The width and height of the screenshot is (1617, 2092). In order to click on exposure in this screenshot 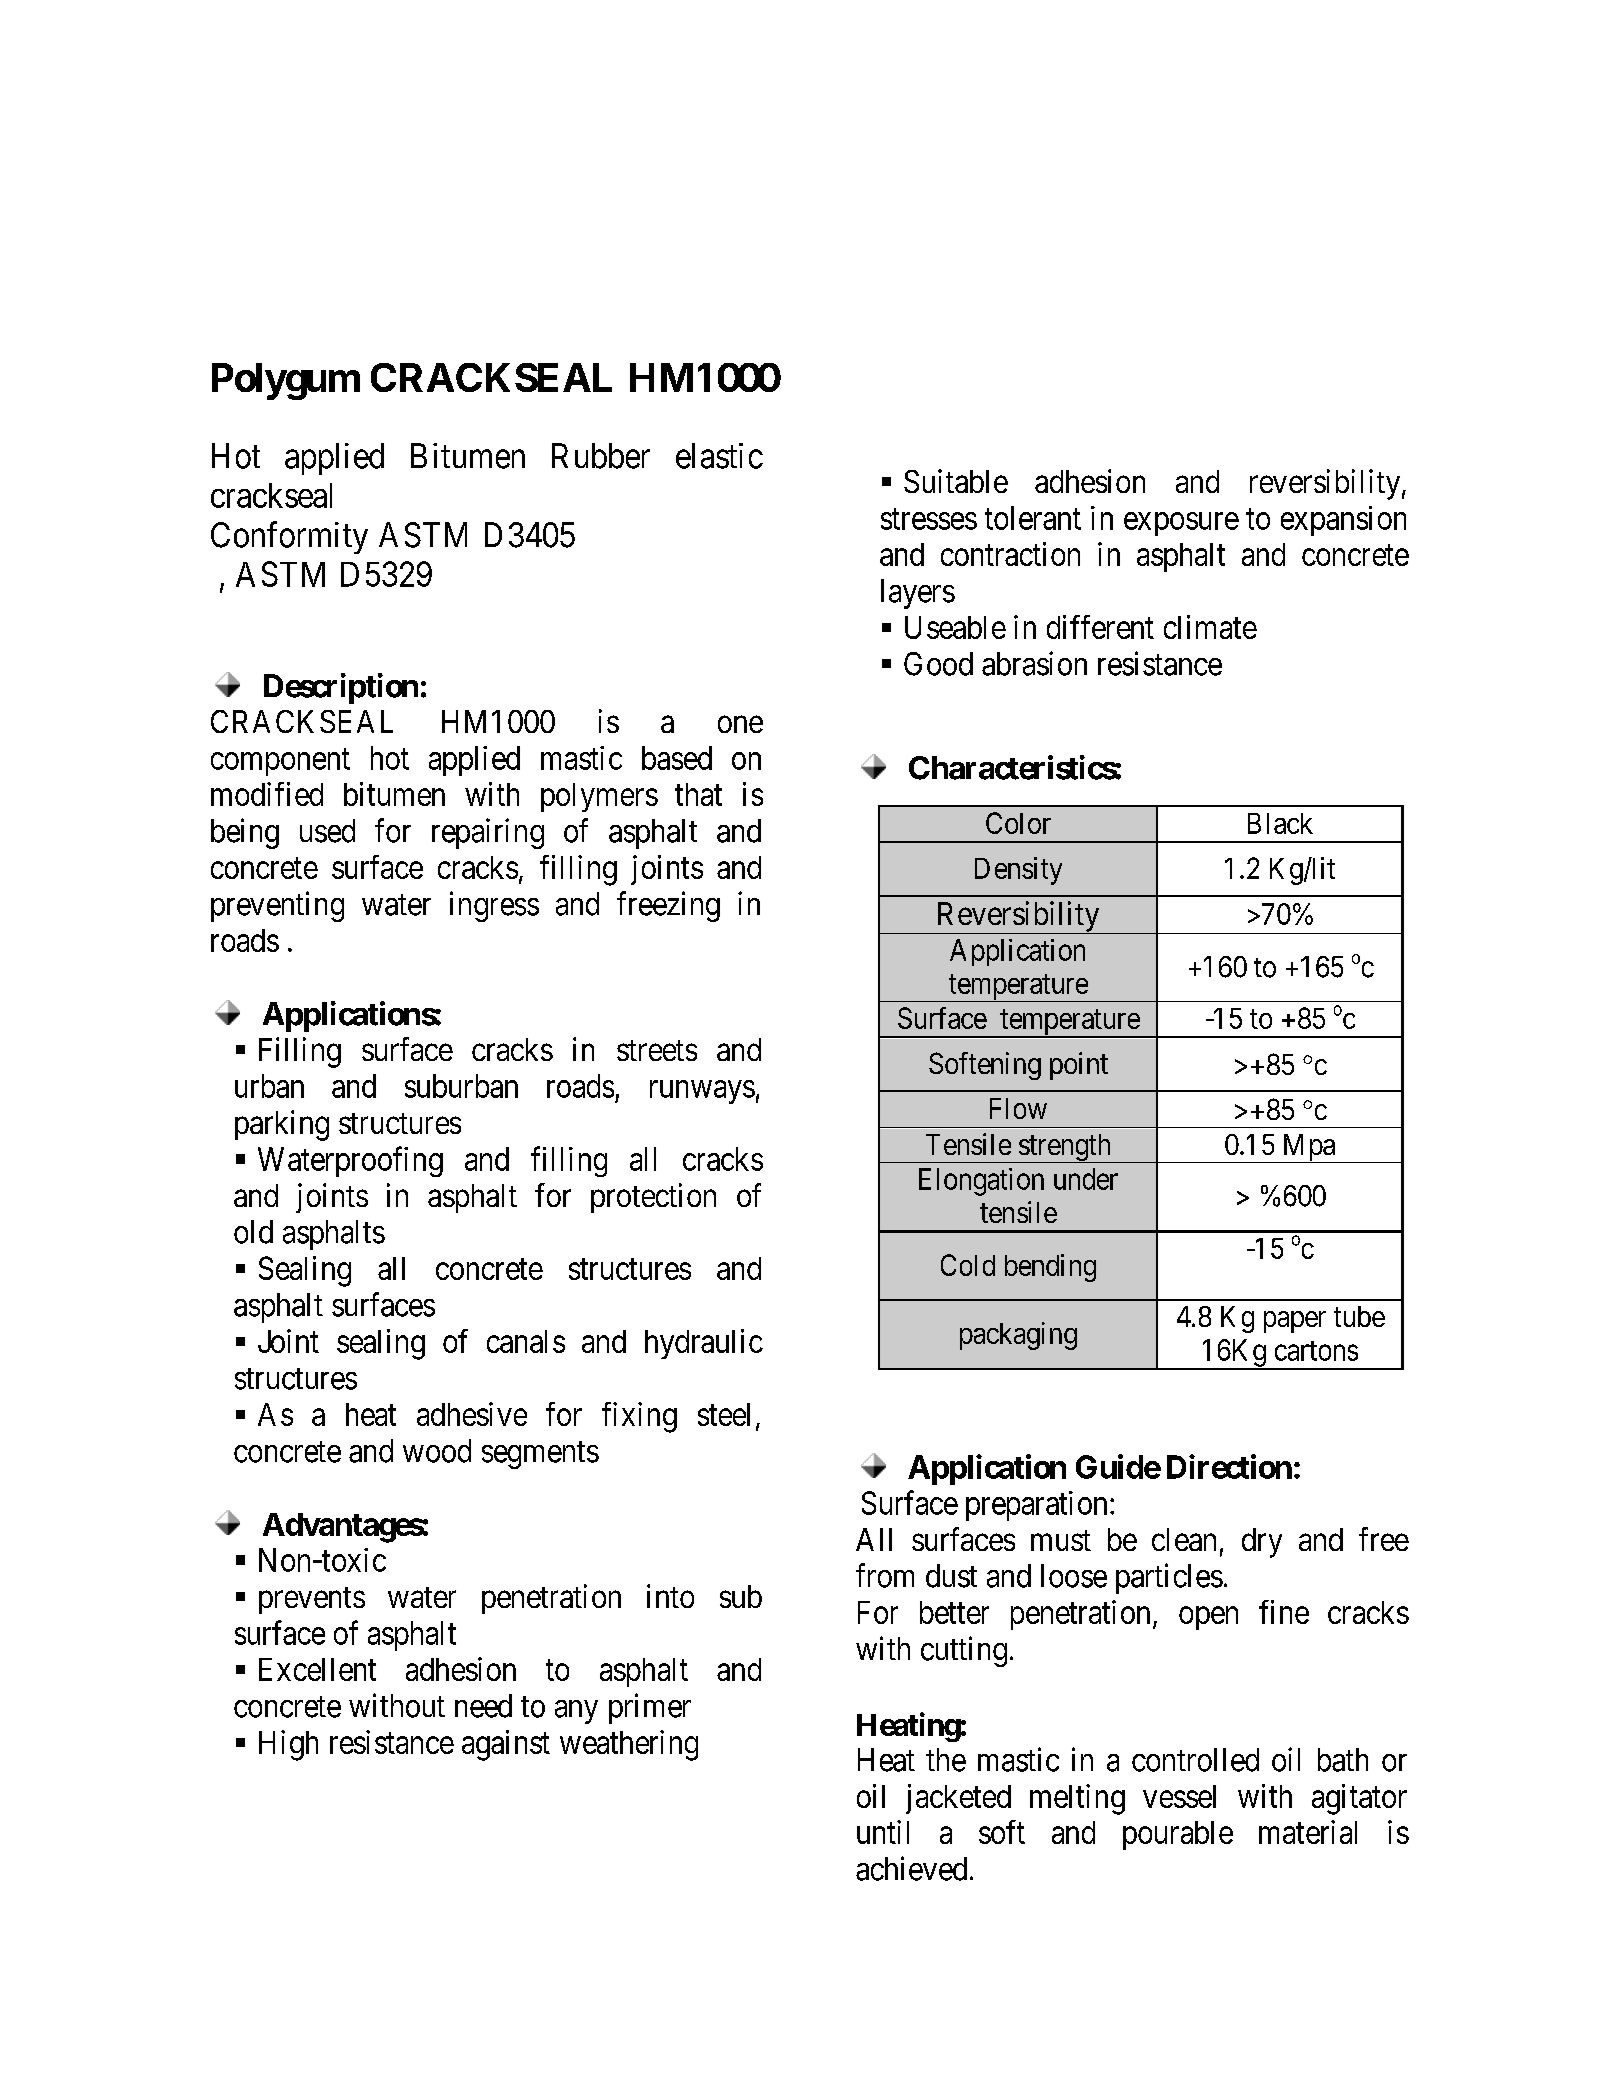, I will do `click(1181, 524)`.
